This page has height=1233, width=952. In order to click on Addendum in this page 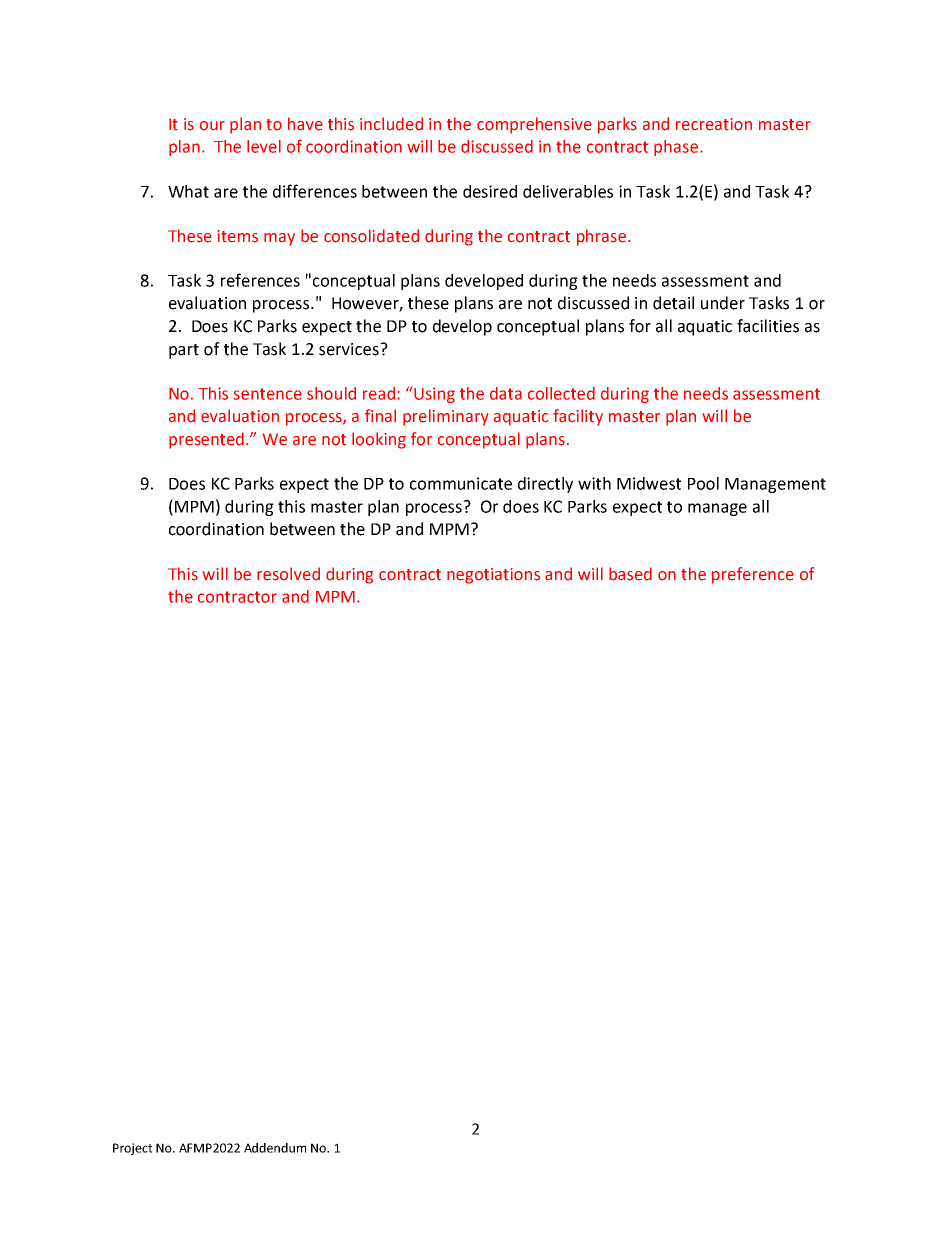, I will do `click(275, 1148)`.
